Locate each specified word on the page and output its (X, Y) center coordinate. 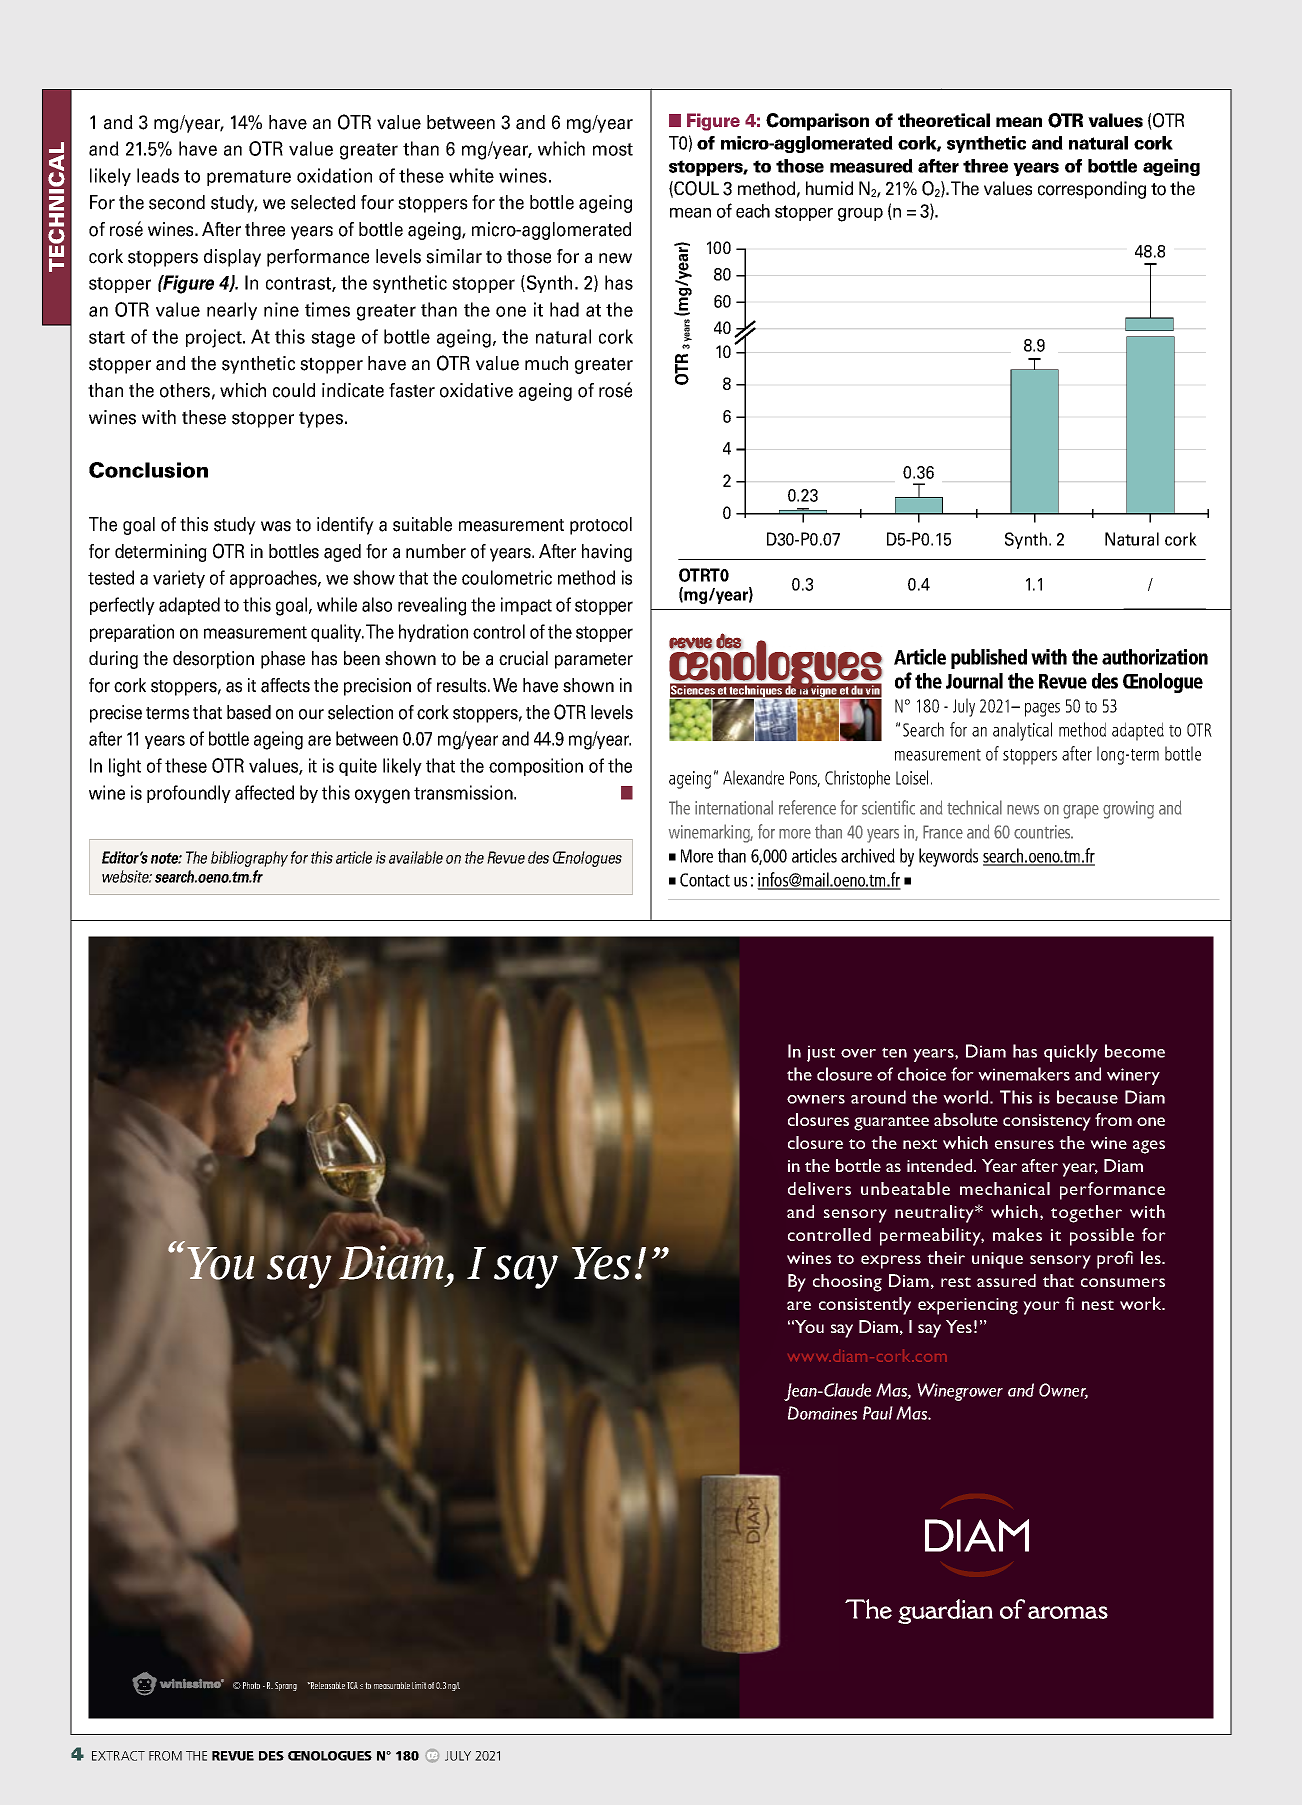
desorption (213, 660)
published (989, 659)
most (613, 149)
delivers (819, 1188)
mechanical (1005, 1188)
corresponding (1092, 190)
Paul (878, 1413)
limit (419, 1685)
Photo (251, 1685)
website (127, 876)
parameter (594, 661)
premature (249, 178)
